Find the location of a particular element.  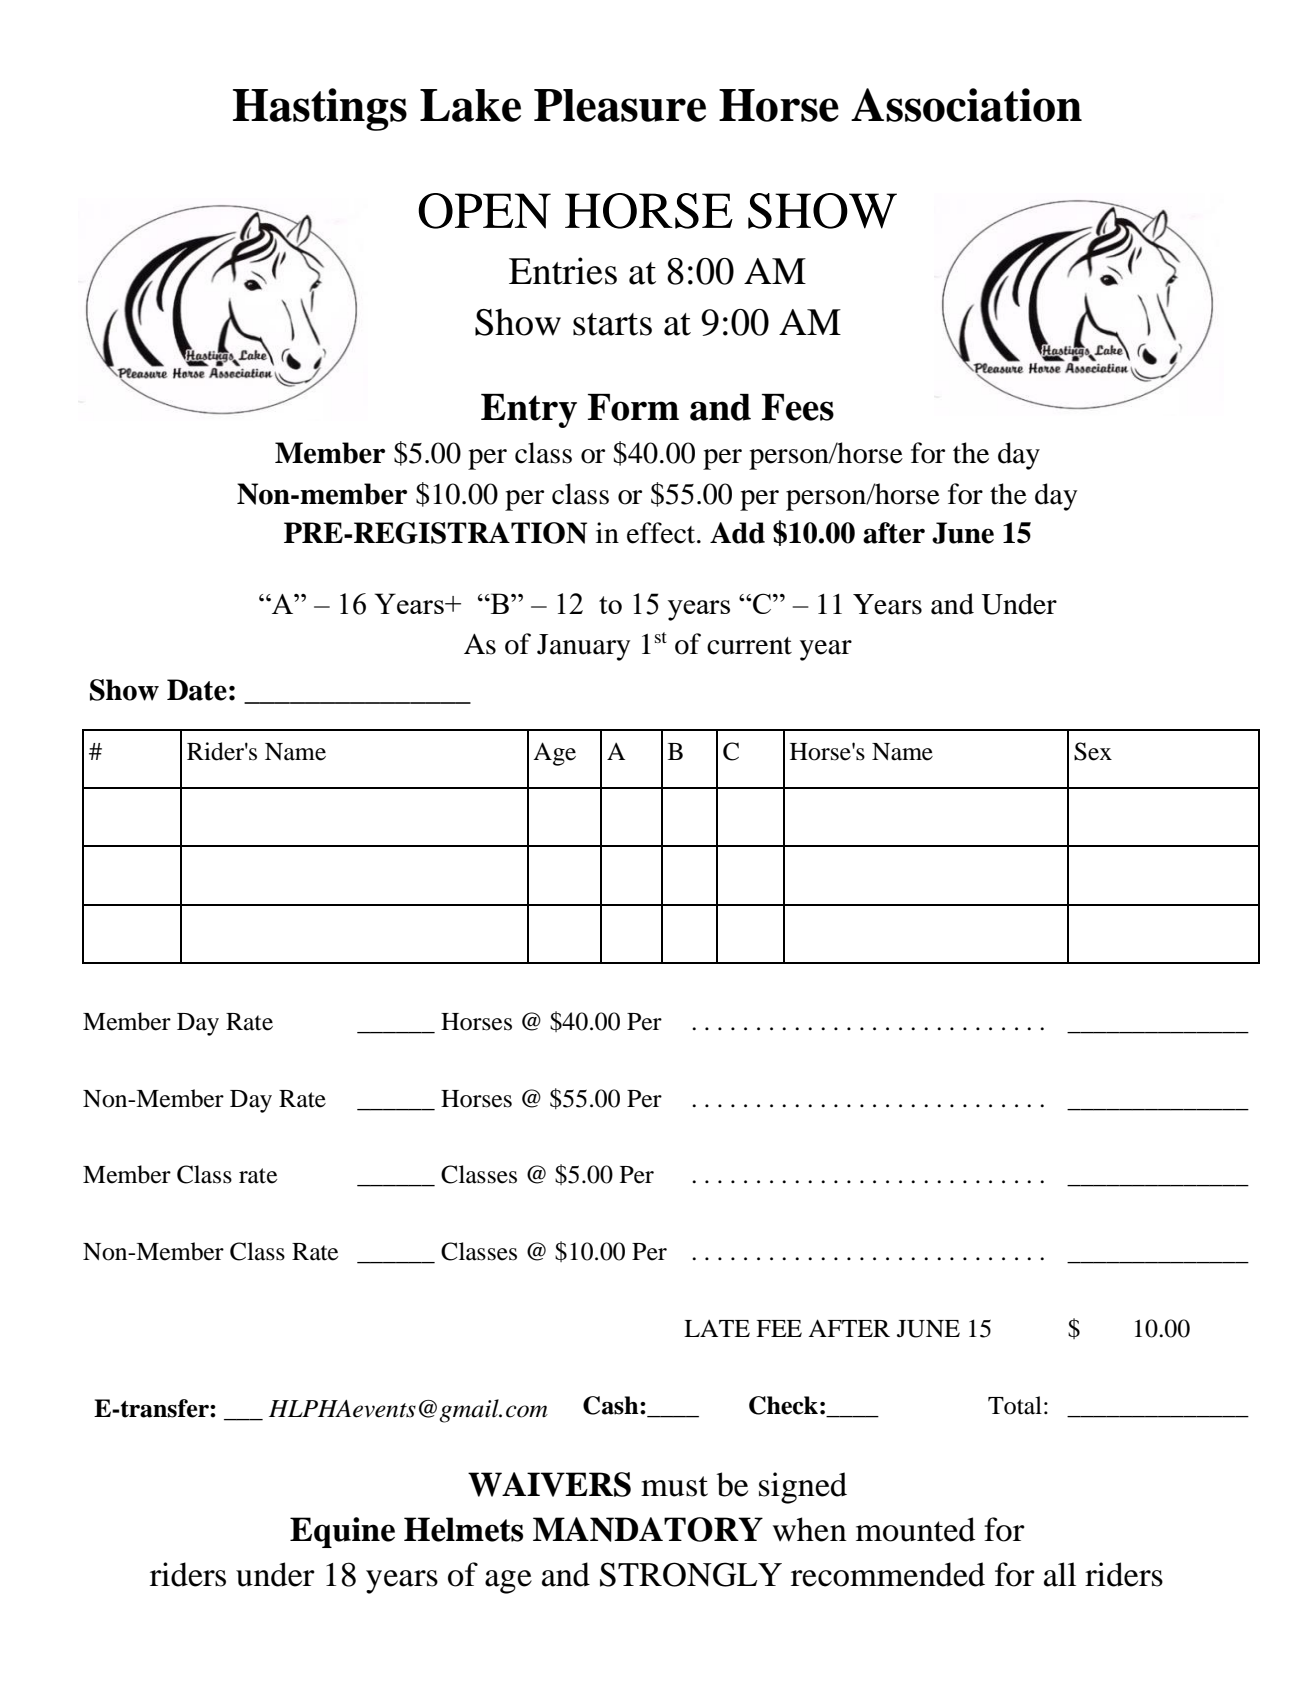

Sex is located at coordinates (1093, 751).
